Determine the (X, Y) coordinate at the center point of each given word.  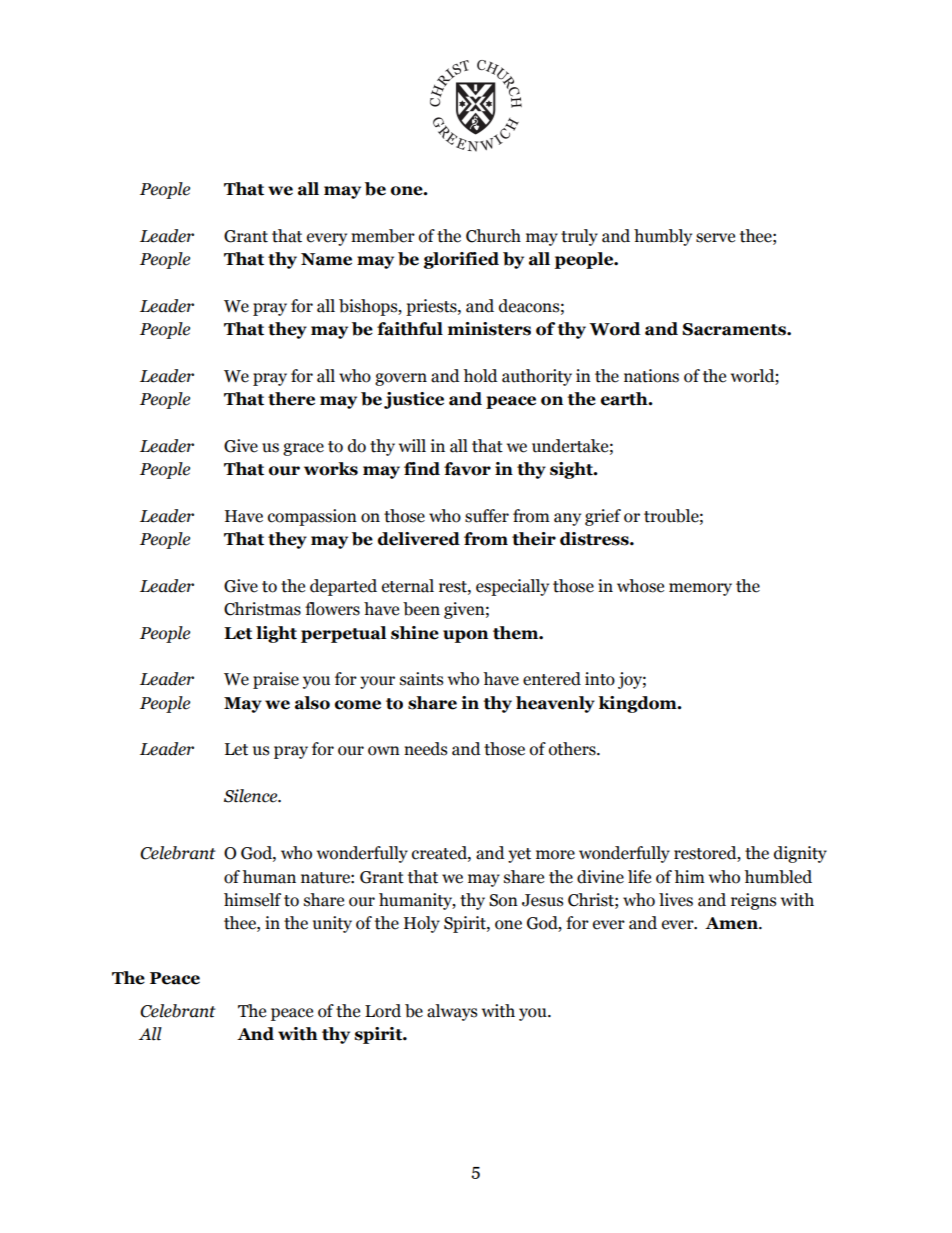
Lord (383, 1011)
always (452, 1012)
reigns (753, 901)
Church (493, 236)
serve (715, 238)
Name (326, 259)
